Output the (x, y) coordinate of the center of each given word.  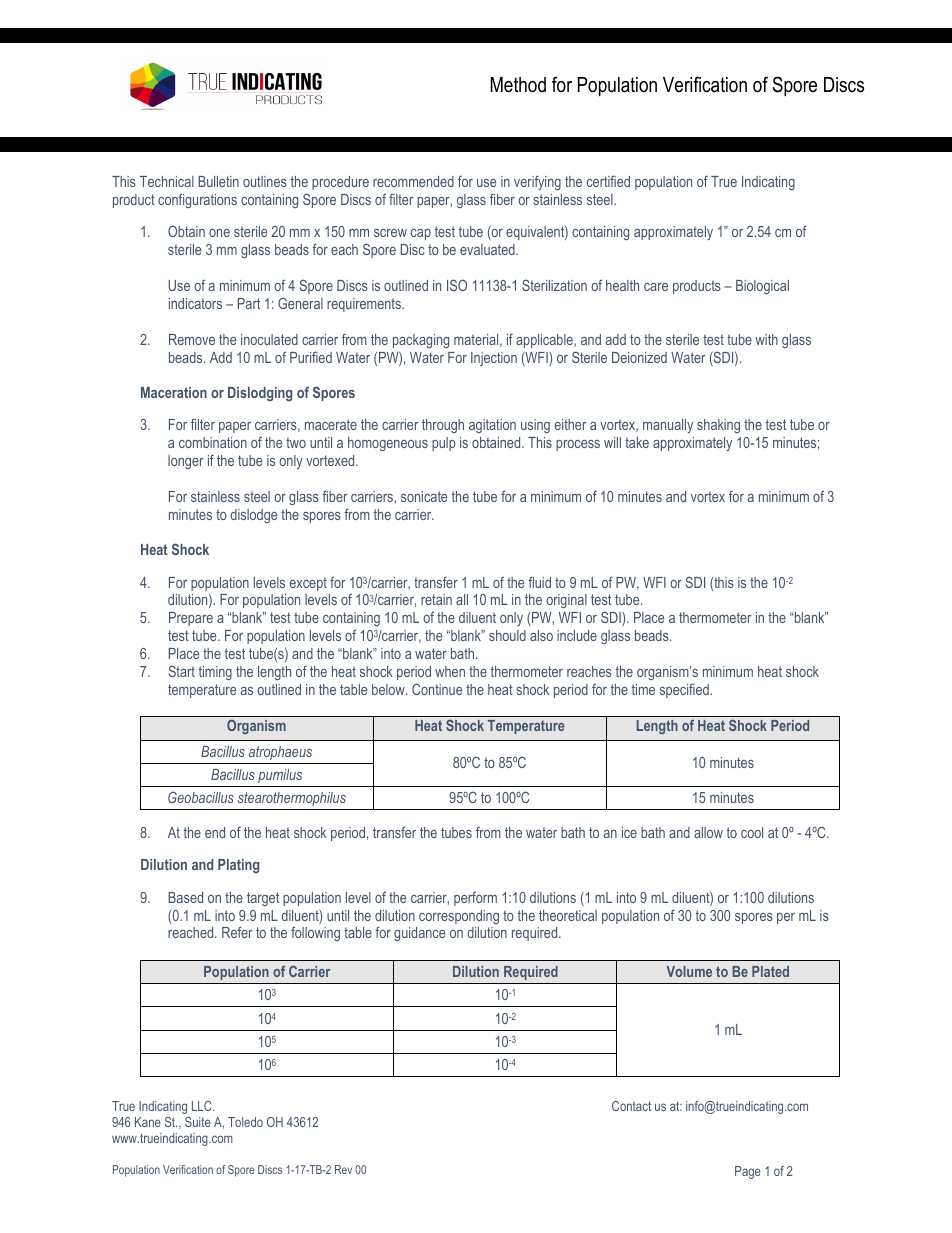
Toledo (245, 1122)
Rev (343, 1169)
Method (518, 85)
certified (608, 181)
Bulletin (218, 181)
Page (748, 1172)
